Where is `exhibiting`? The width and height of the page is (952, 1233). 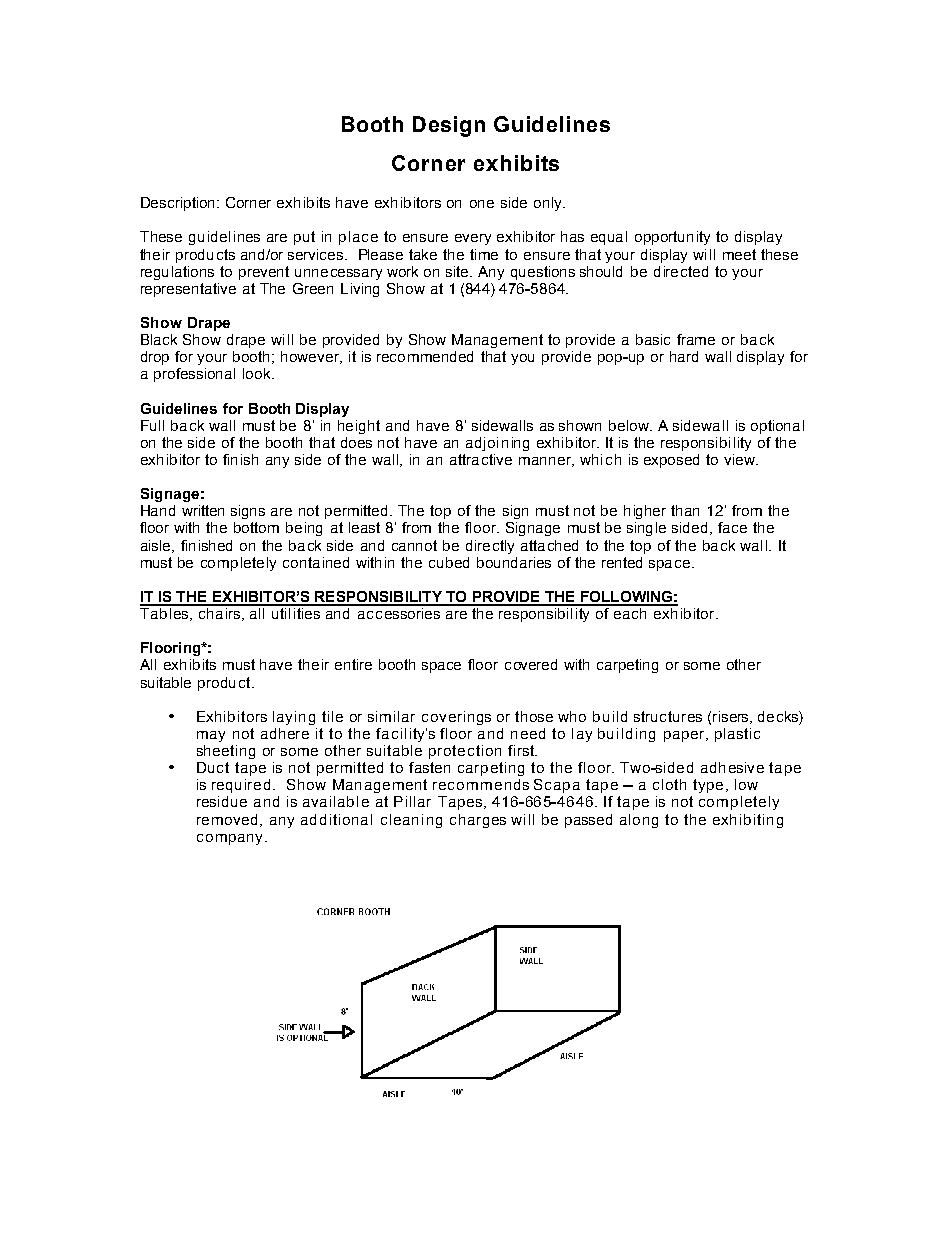 exhibiting is located at coordinates (748, 821).
